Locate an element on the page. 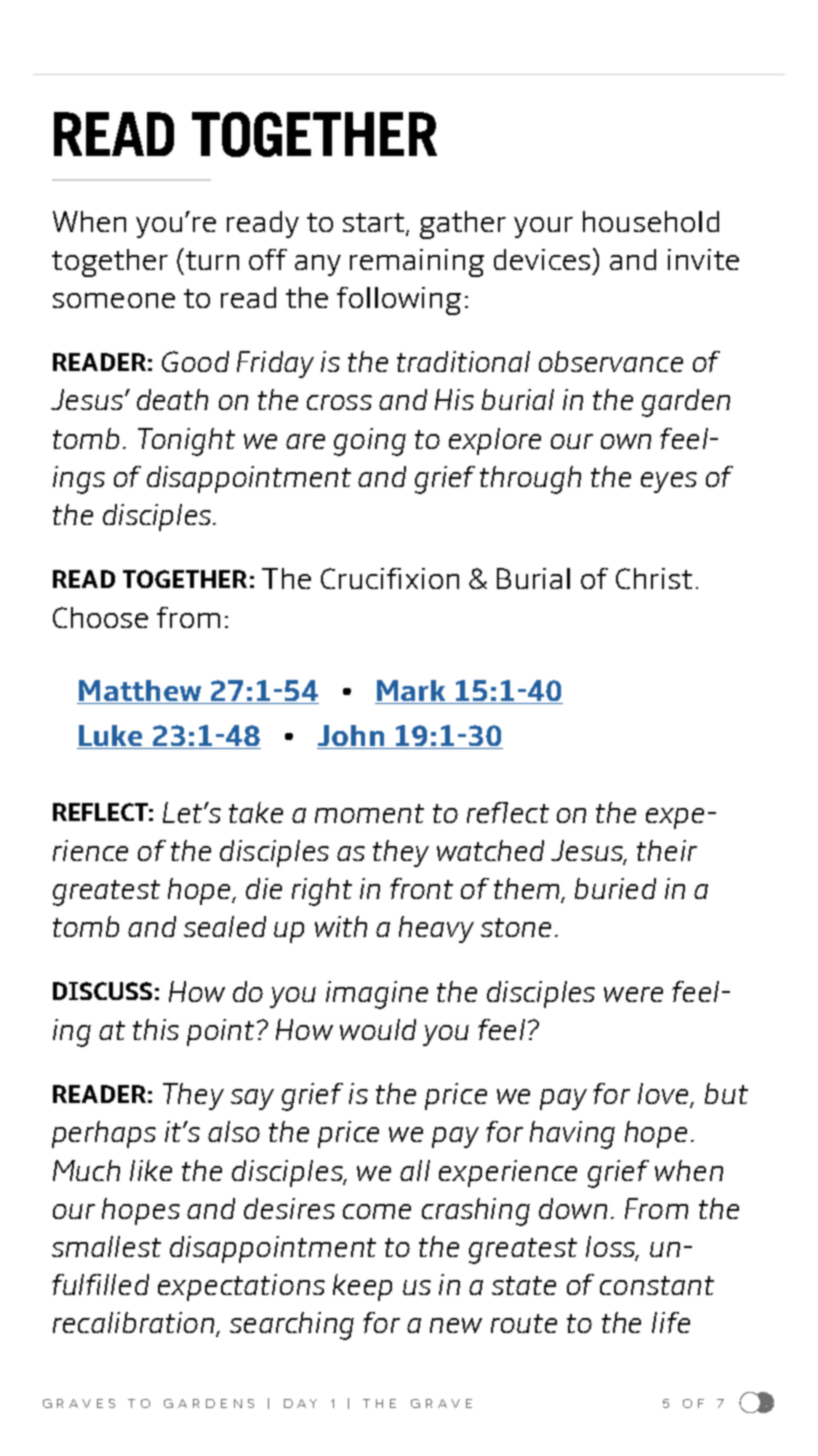 The height and width of the document is (1456, 818). remaining is located at coordinates (417, 263).
